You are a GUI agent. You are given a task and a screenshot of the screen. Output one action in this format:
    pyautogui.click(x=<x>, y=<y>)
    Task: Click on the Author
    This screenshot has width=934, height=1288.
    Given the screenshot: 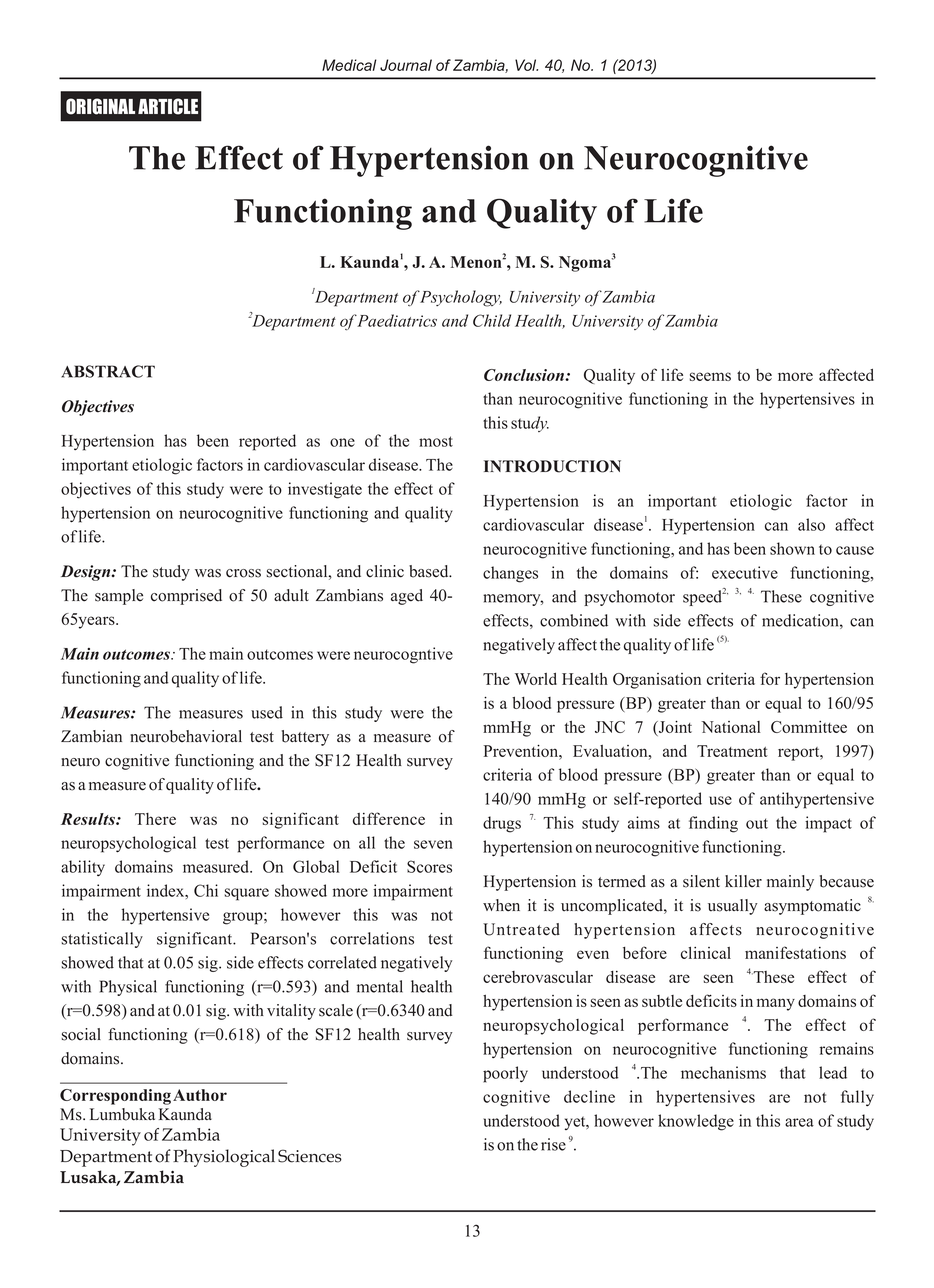 What is the action you would take?
    pyautogui.click(x=200, y=1095)
